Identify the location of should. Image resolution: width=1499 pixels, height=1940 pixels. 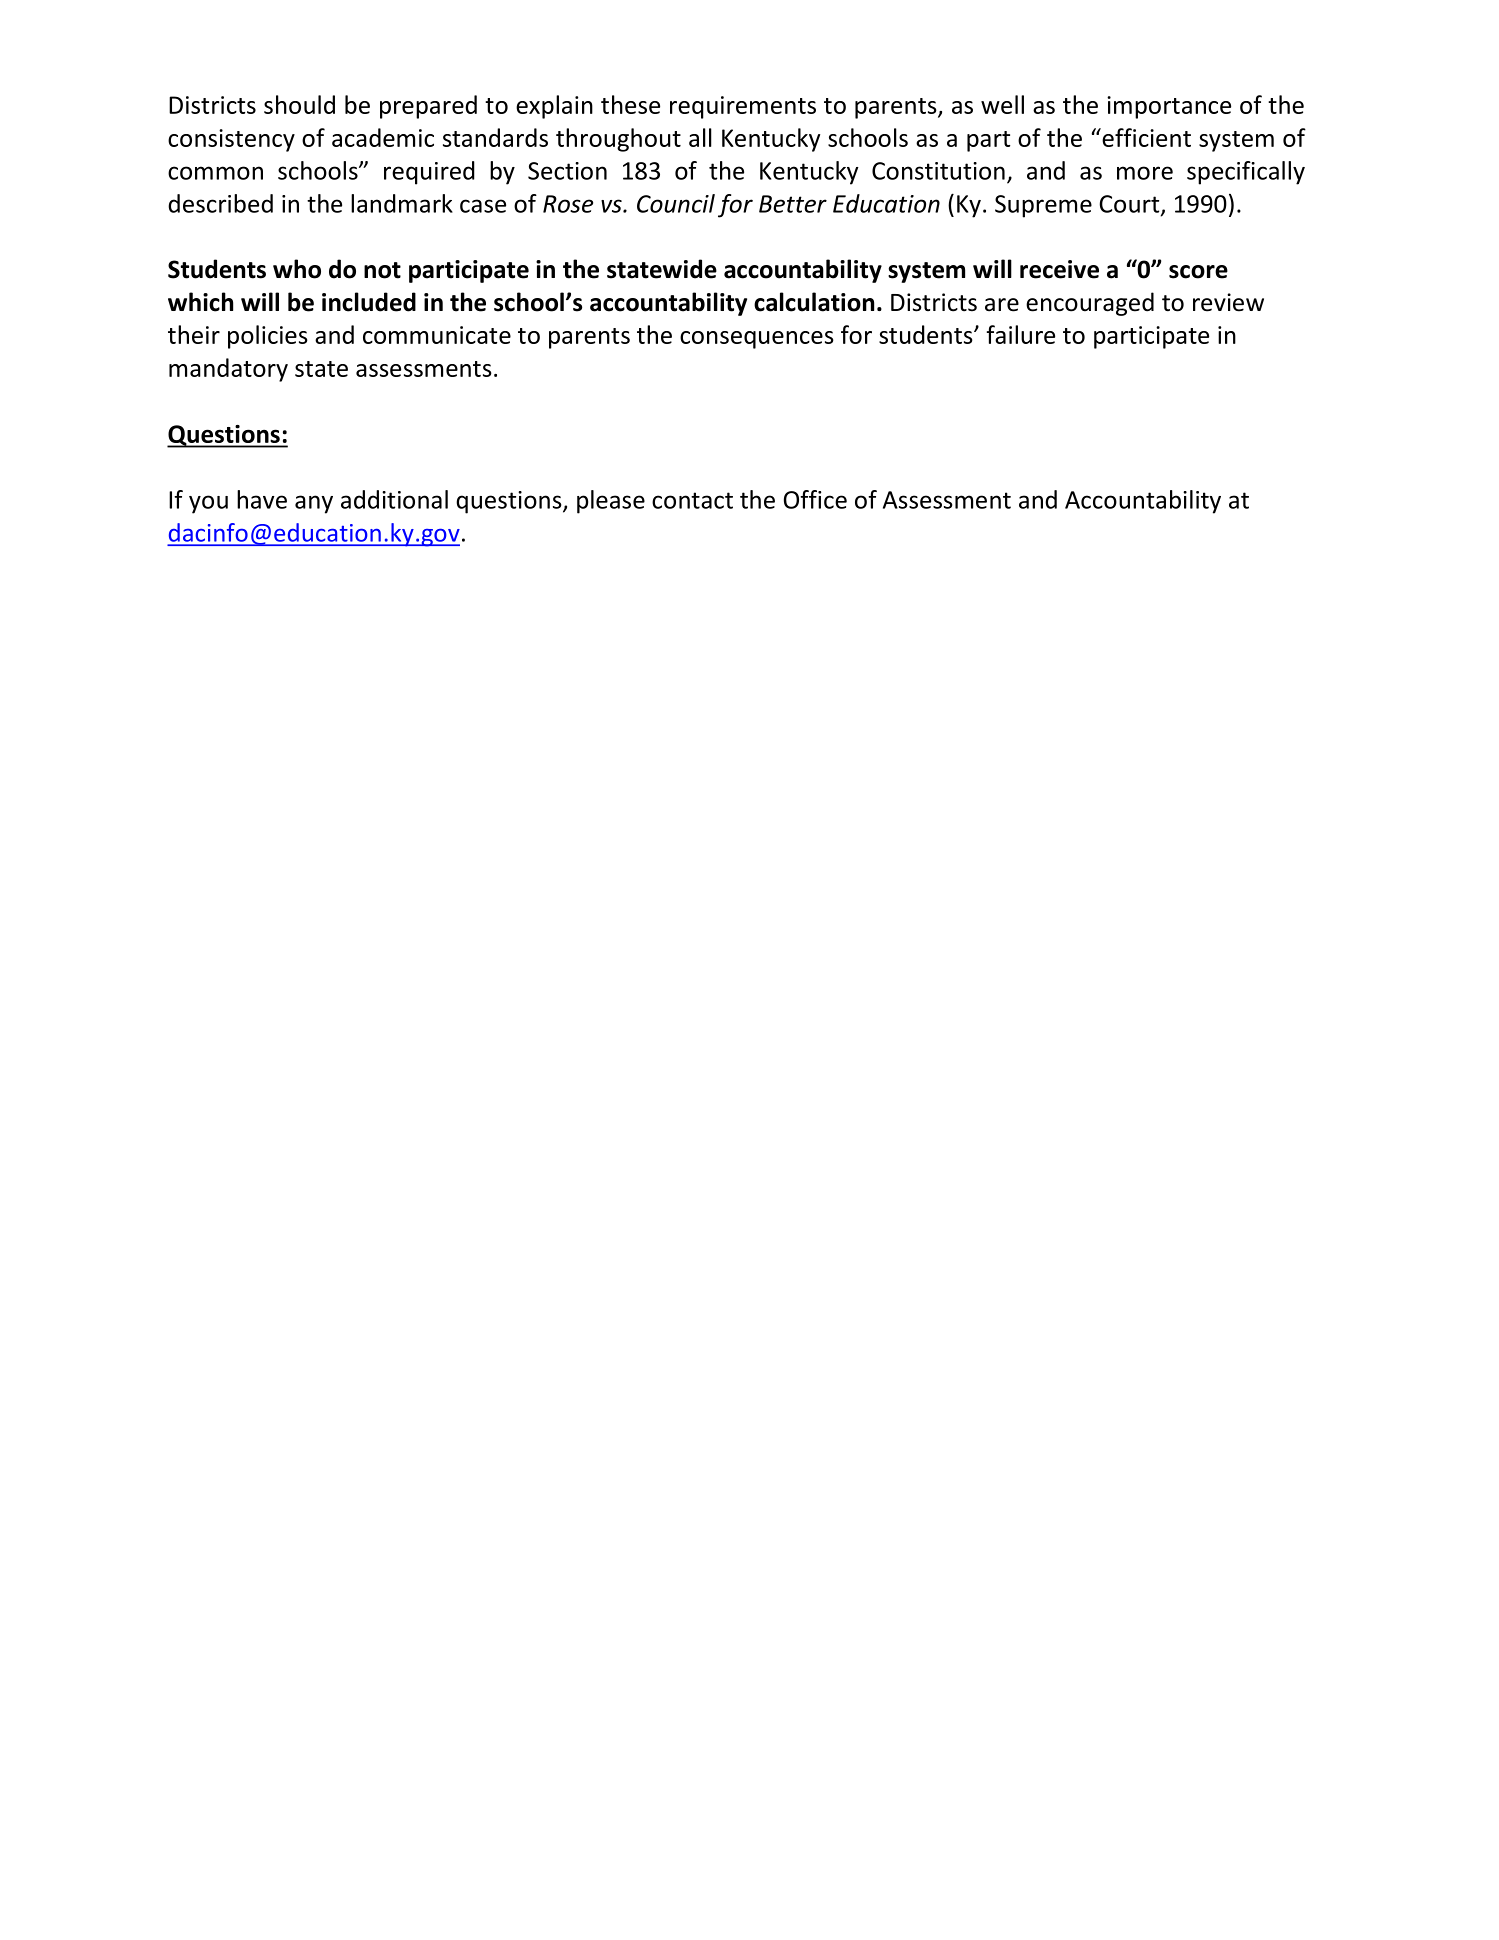
(299, 104).
